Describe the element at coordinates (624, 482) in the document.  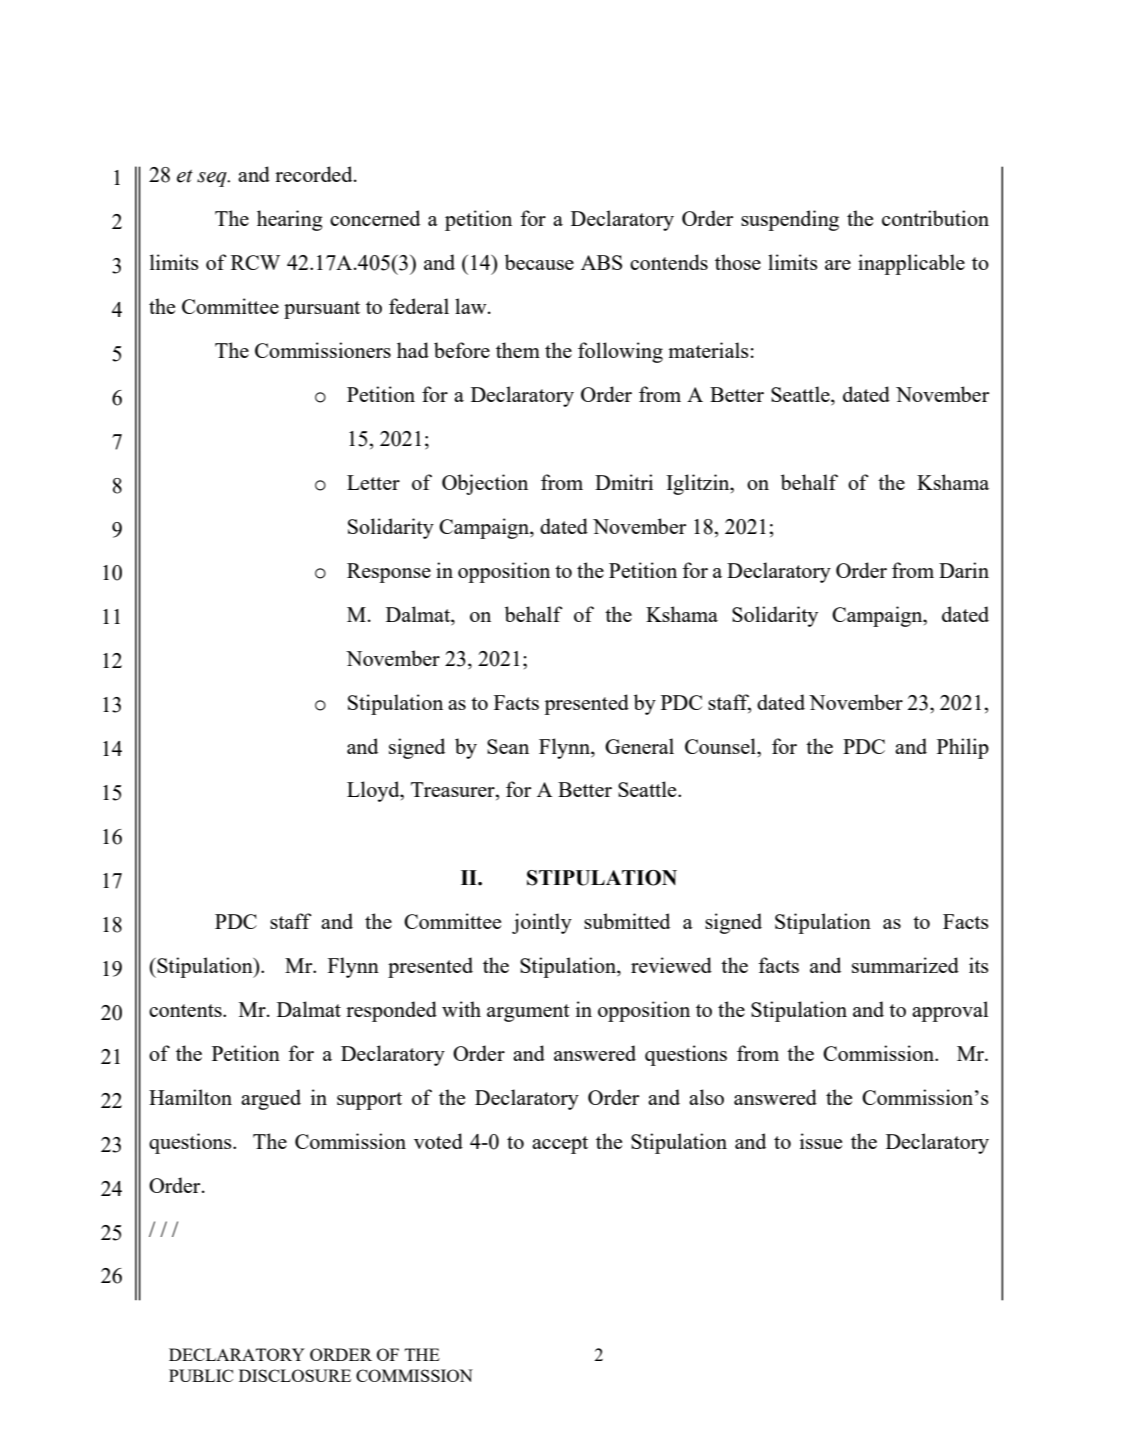
I see `Dmitri` at that location.
